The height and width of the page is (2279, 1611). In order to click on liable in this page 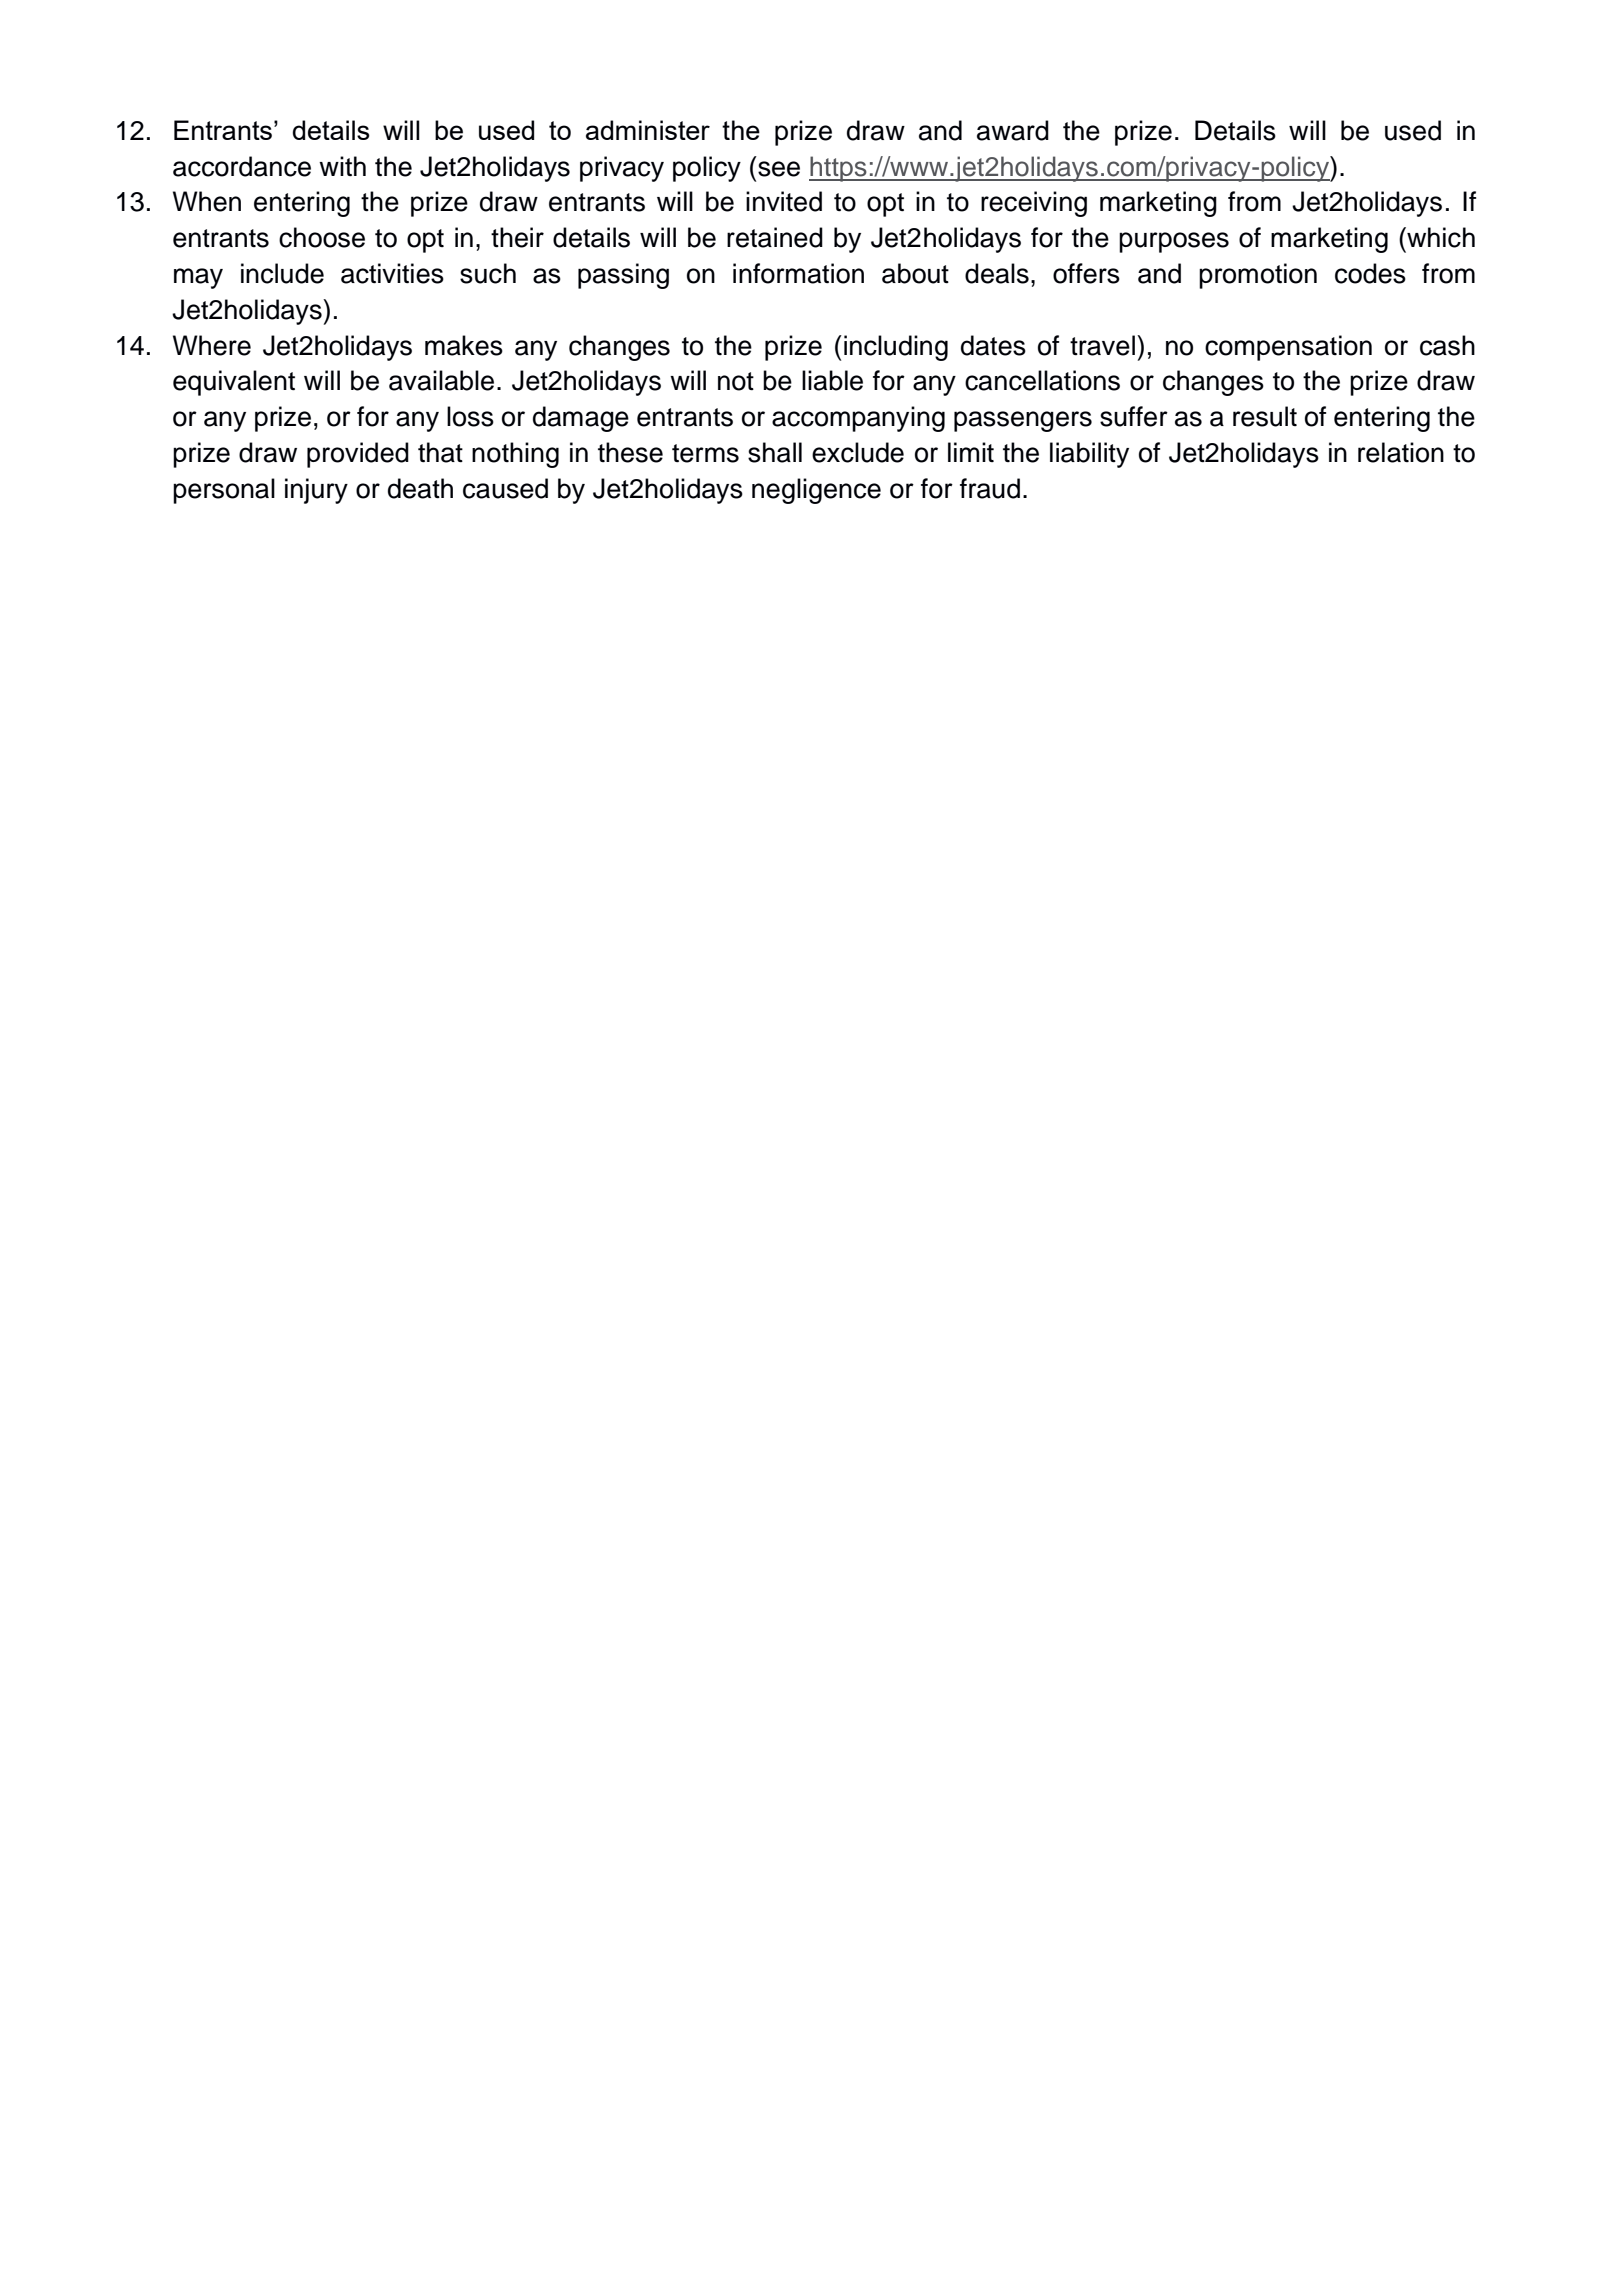, I will do `click(832, 380)`.
